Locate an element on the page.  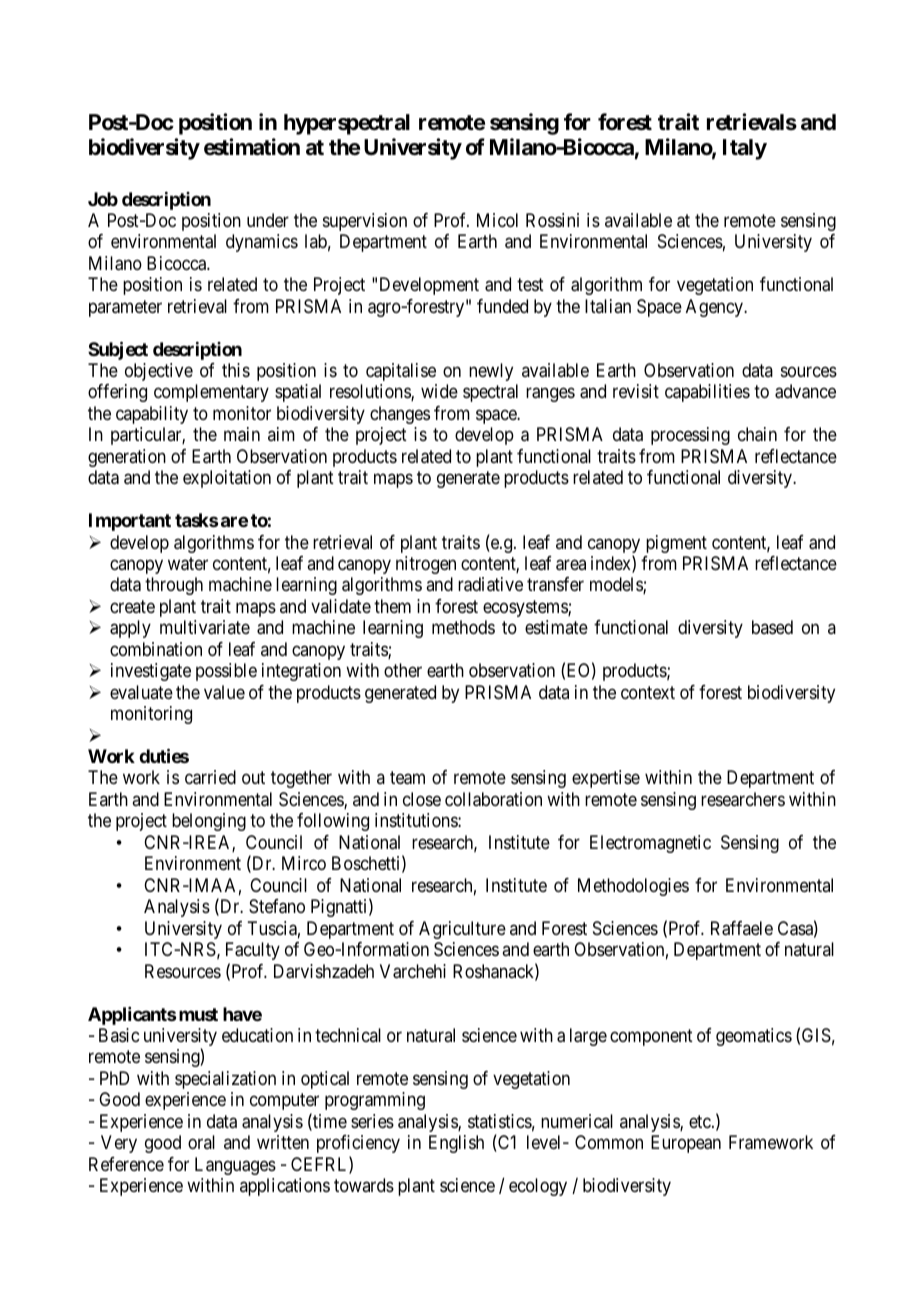
based is located at coordinates (772, 627).
